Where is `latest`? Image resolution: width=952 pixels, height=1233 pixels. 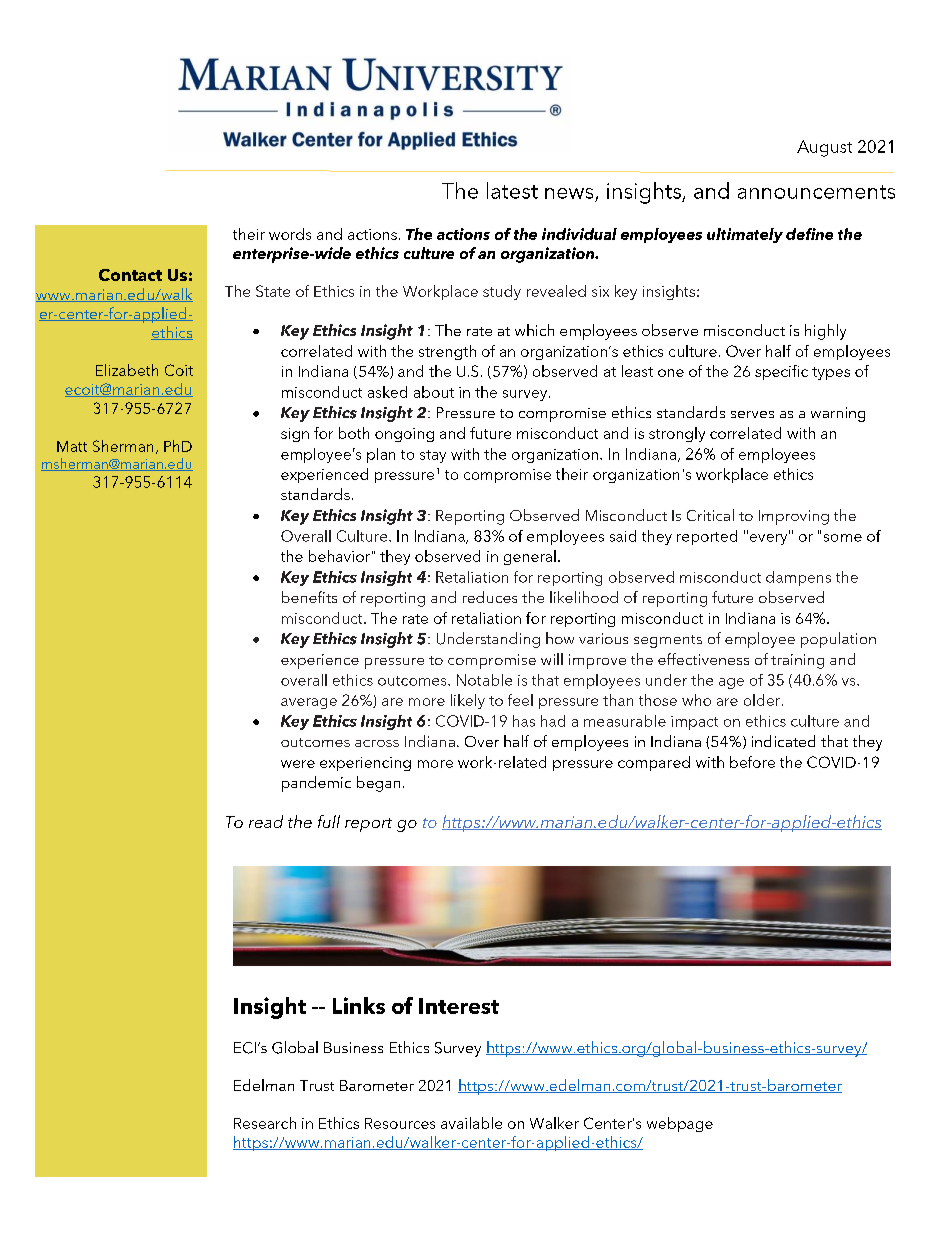 latest is located at coordinates (512, 190).
